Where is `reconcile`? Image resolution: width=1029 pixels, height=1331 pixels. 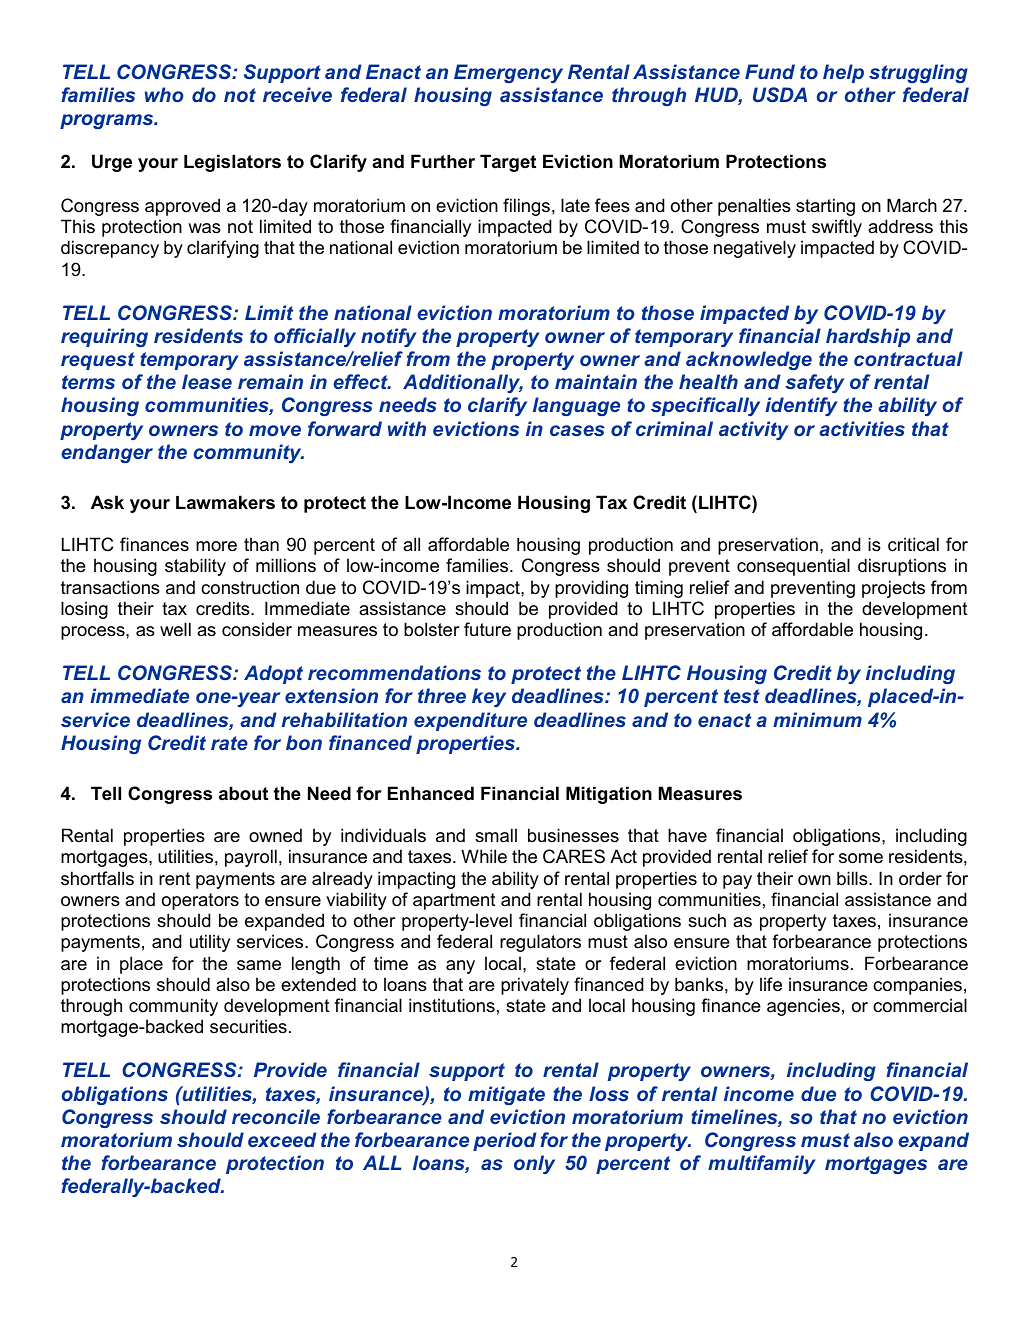 reconcile is located at coordinates (276, 1116).
